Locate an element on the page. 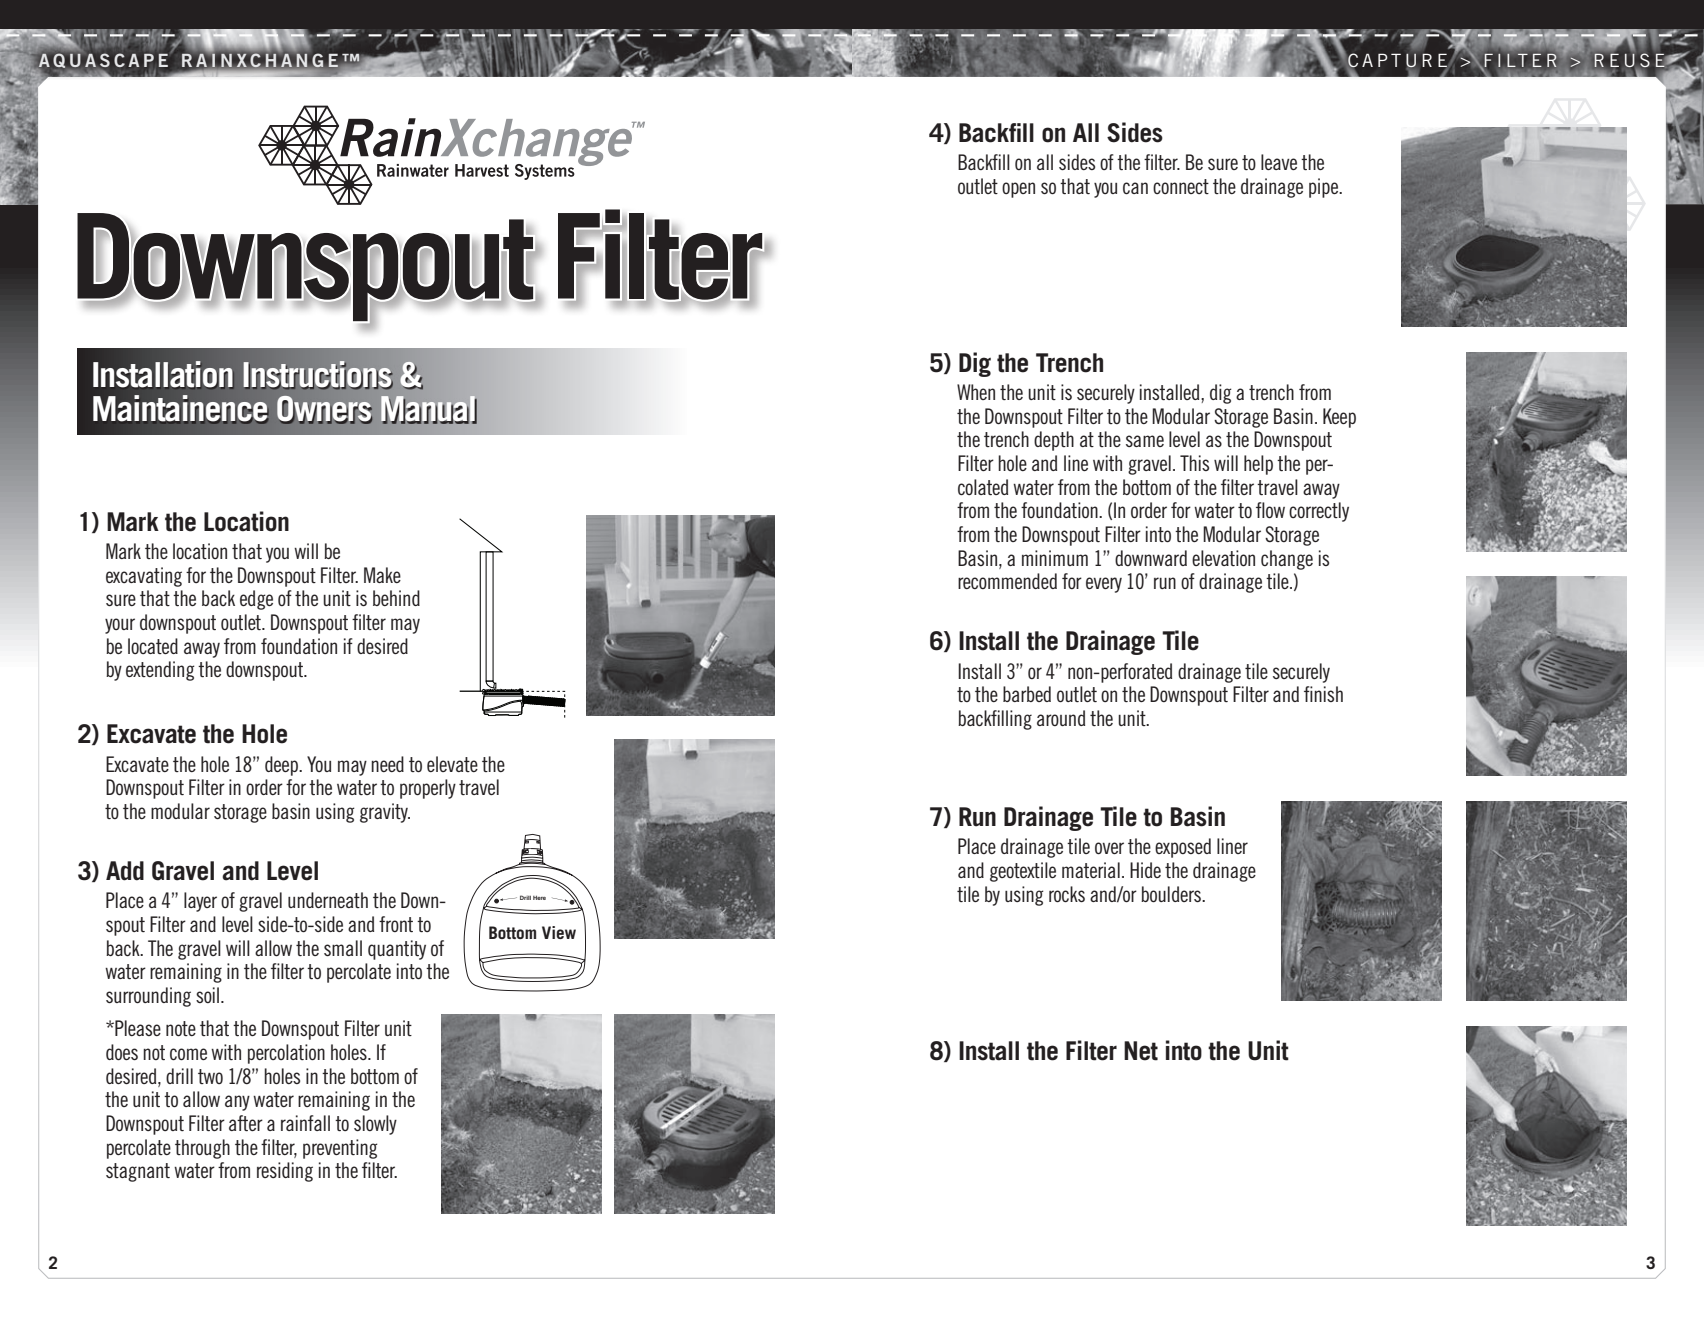 This document has width=1704, height=1317. connect is located at coordinates (1181, 186).
